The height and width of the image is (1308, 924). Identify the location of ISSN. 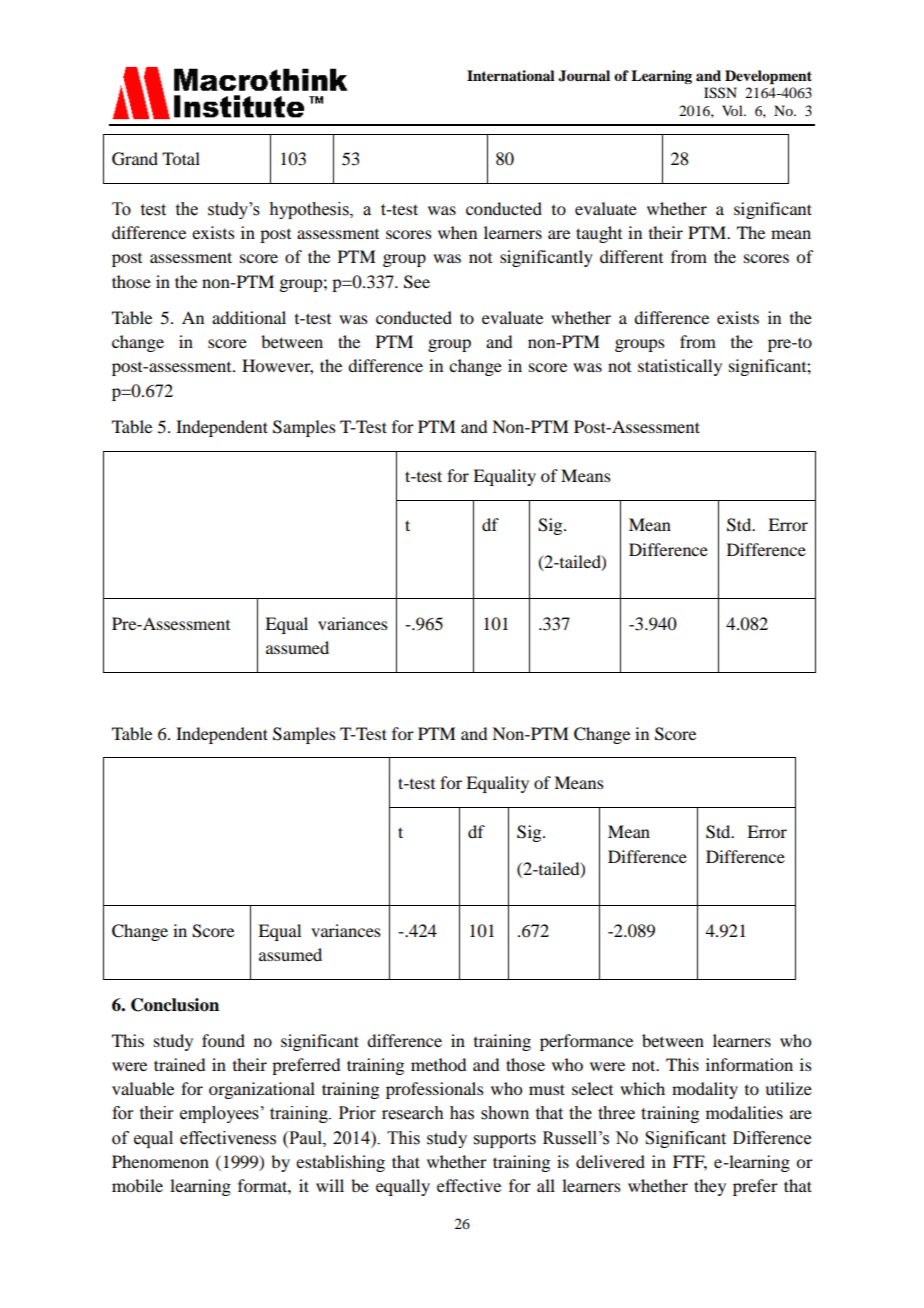
(720, 93).
